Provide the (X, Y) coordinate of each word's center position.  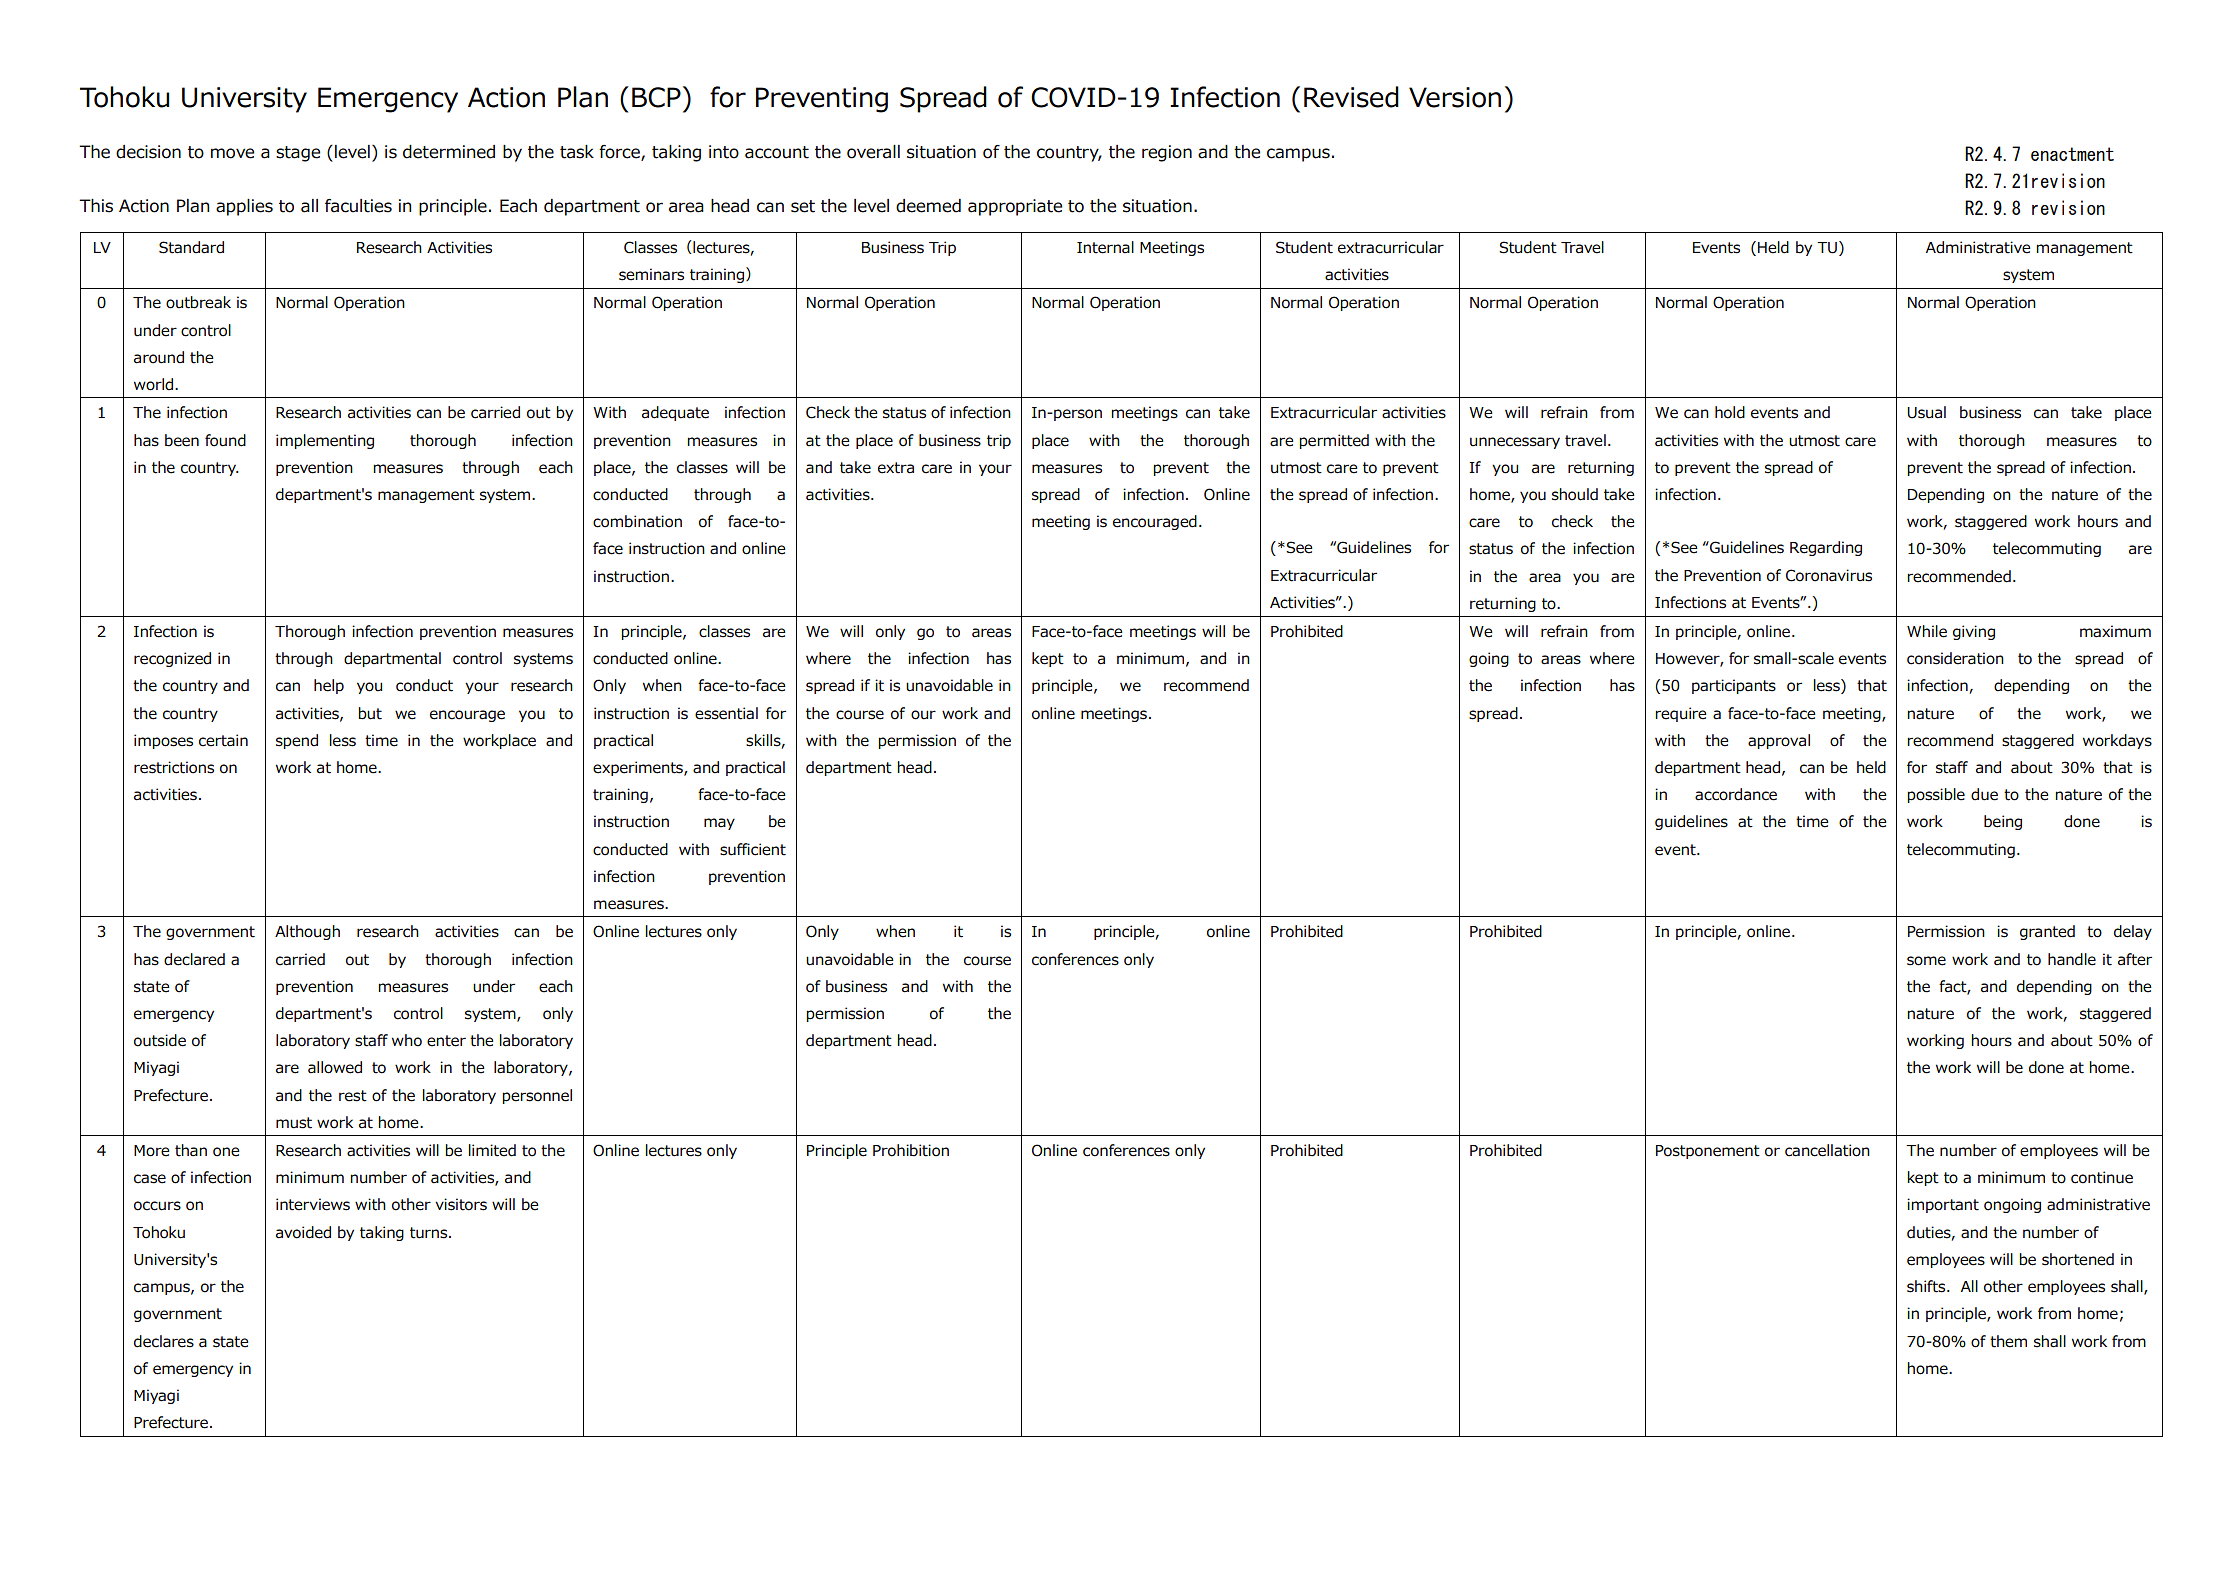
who (407, 1040)
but (370, 713)
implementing (325, 441)
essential (726, 713)
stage (298, 154)
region (1167, 153)
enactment (2072, 154)
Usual (1926, 412)
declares (164, 1341)
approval (1779, 741)
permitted (1334, 441)
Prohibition (911, 1150)
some (1926, 961)
